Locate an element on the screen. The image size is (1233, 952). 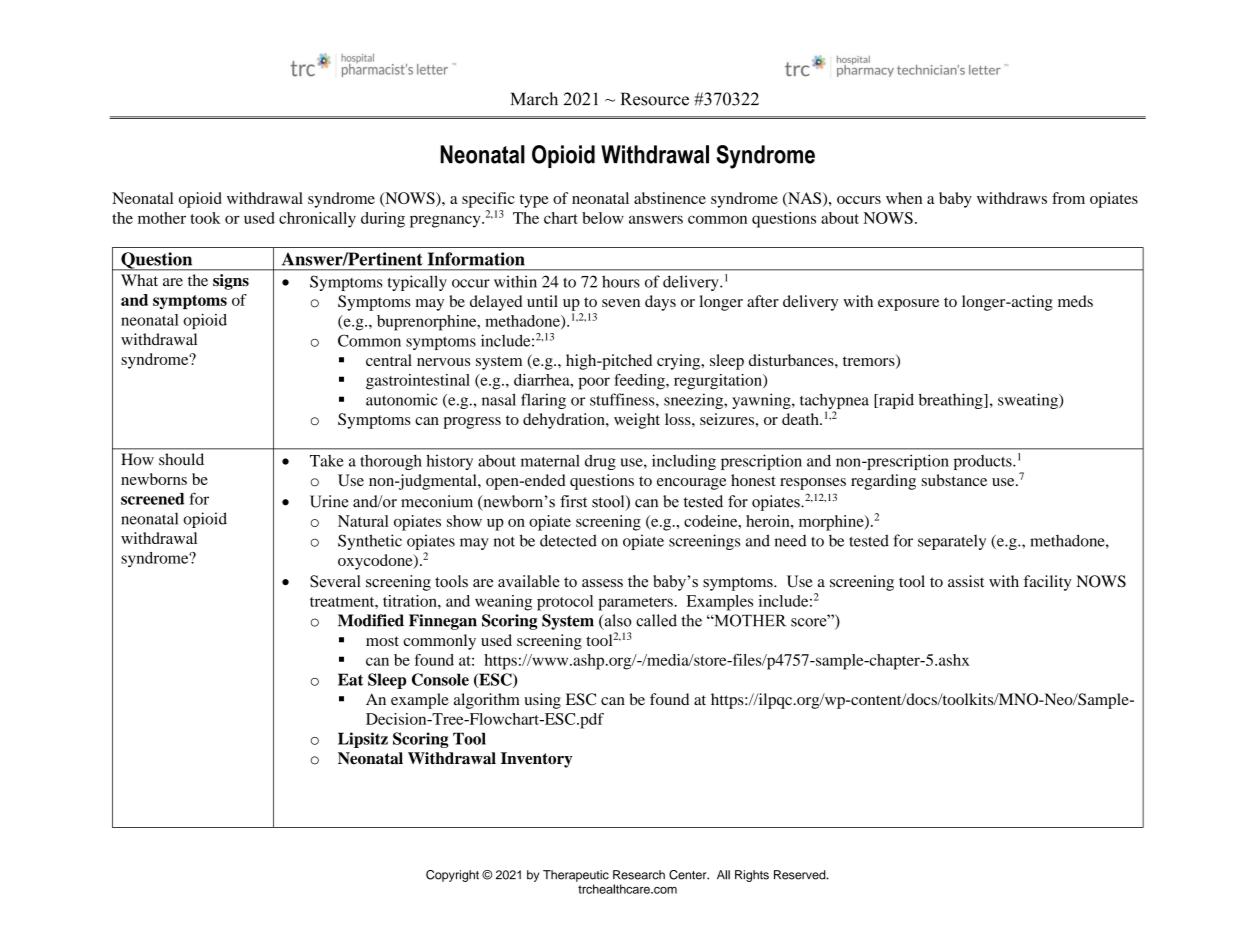
took is located at coordinates (205, 218).
